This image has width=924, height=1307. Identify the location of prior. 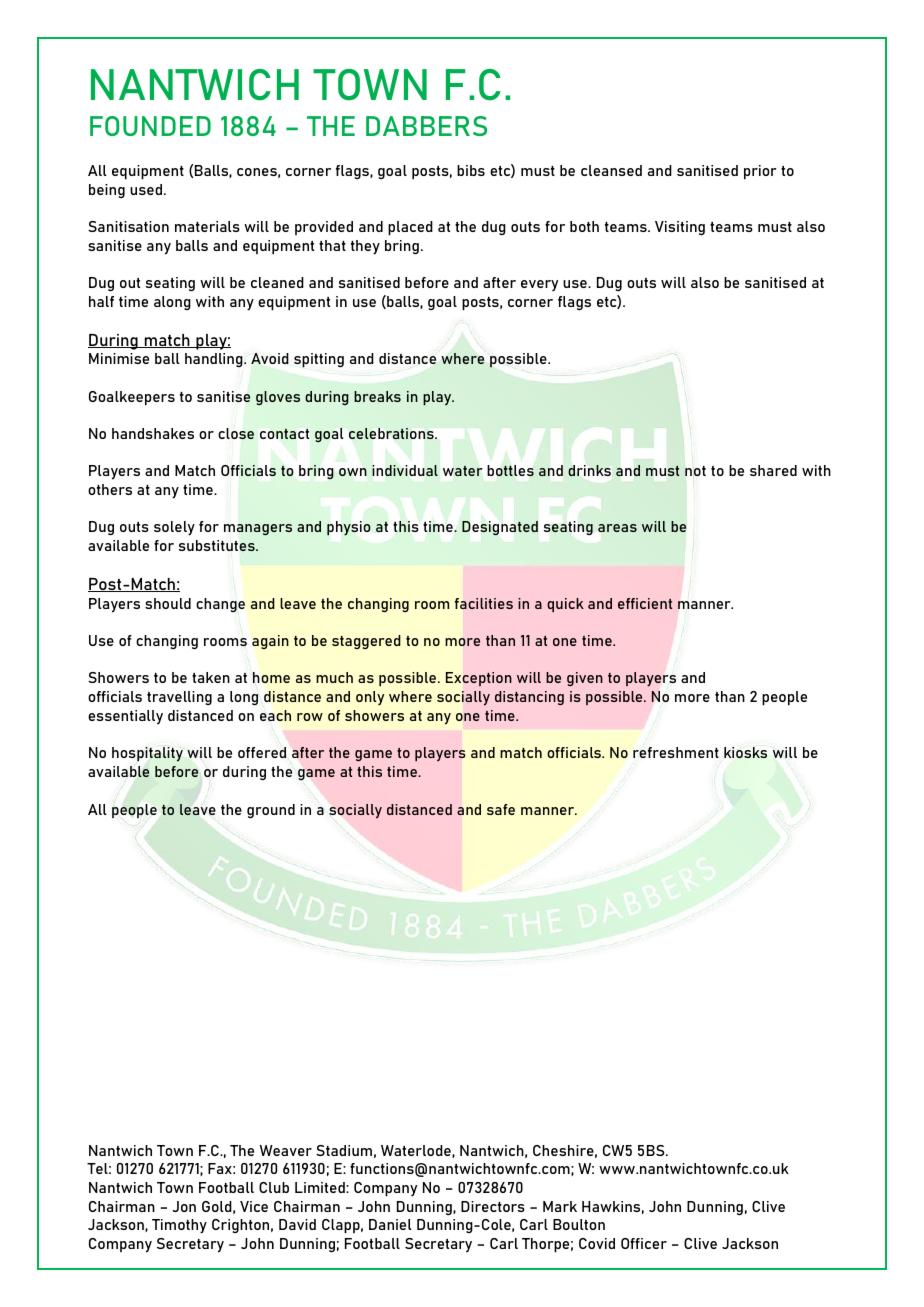
(760, 172).
